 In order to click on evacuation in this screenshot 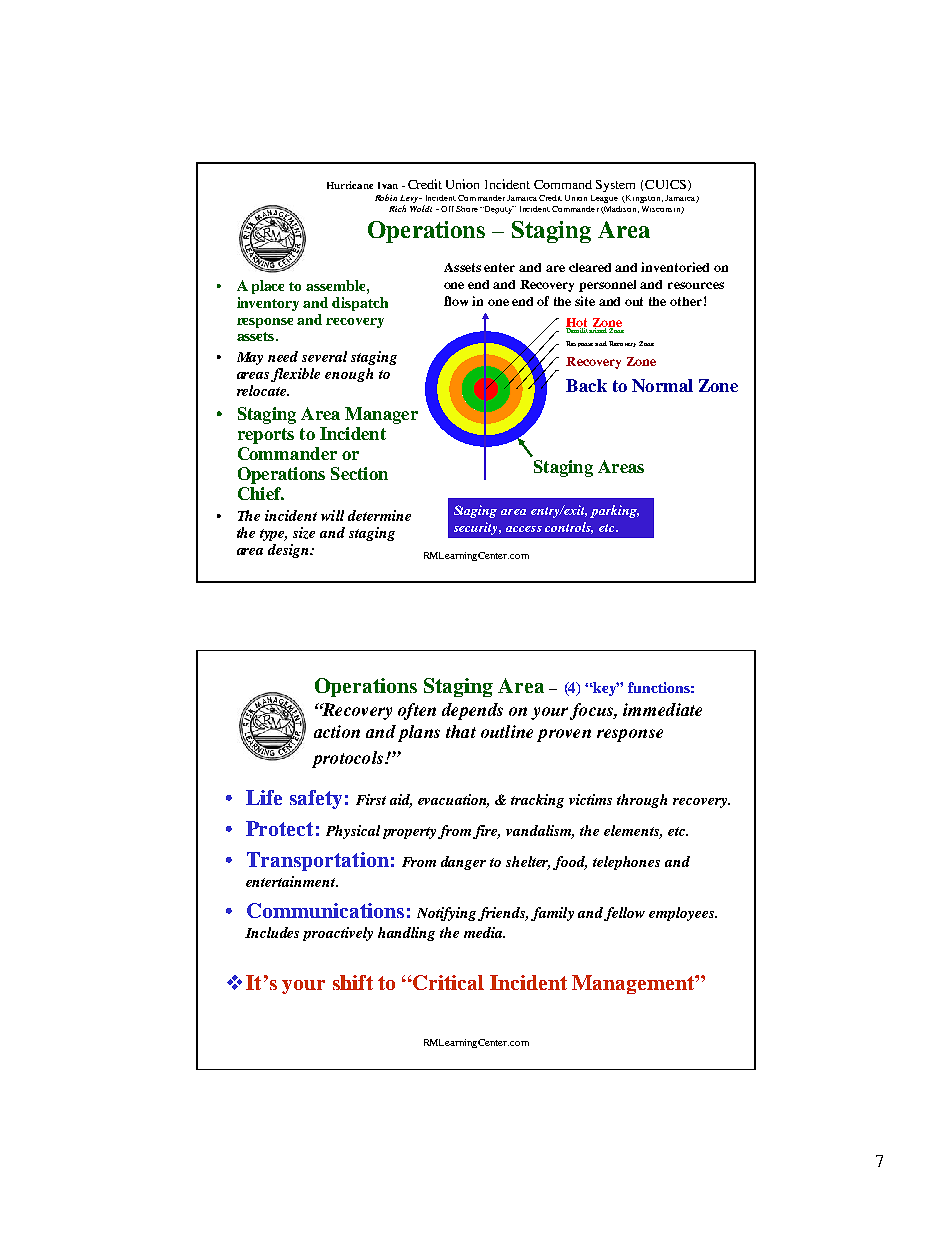, I will do `click(453, 800)`.
